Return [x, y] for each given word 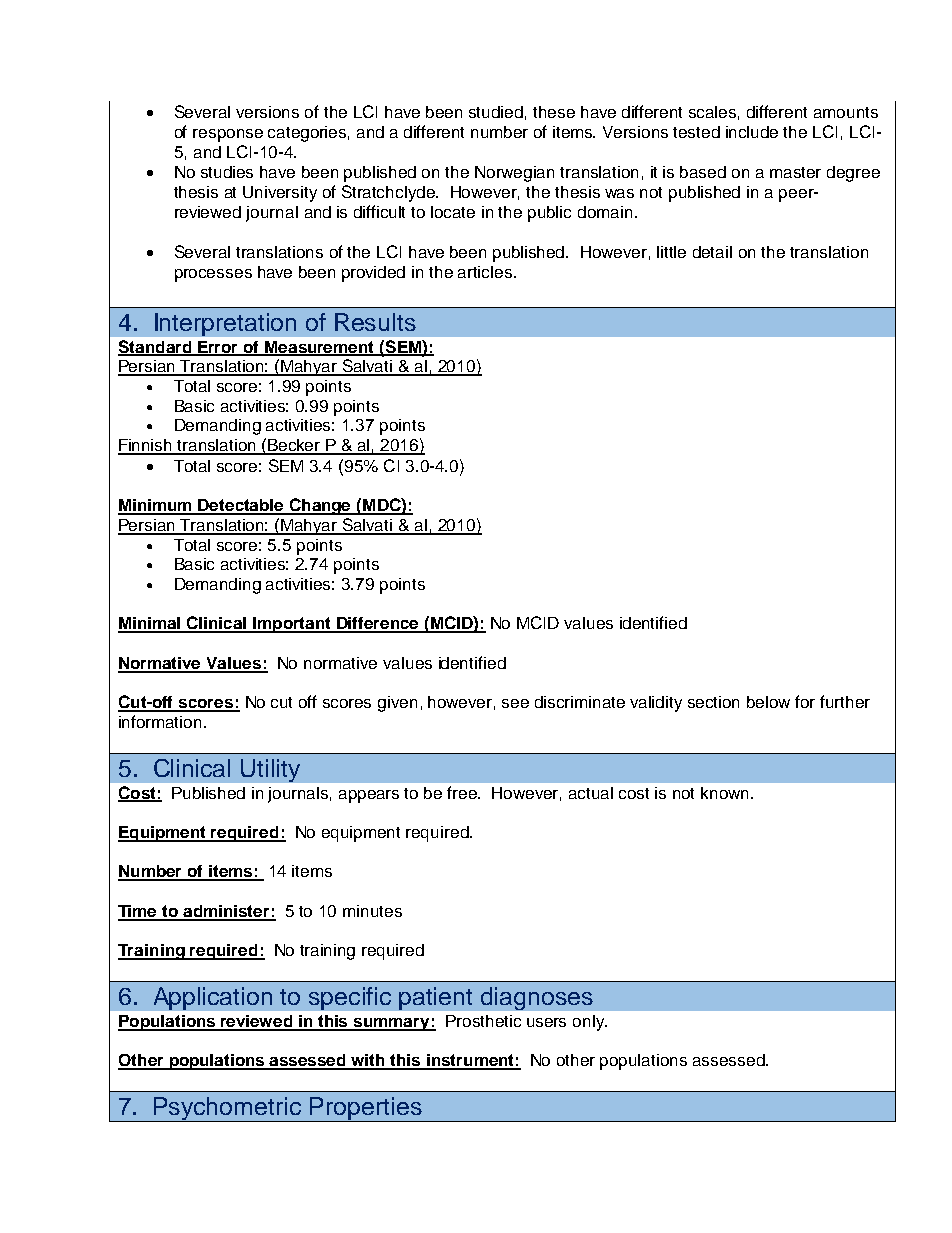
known [726, 793]
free [463, 792]
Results [375, 322]
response [228, 135]
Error [218, 348]
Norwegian [514, 174]
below [768, 702]
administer [227, 912]
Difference [378, 624]
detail [712, 252]
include [752, 132]
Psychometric [228, 1109]
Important [292, 625]
